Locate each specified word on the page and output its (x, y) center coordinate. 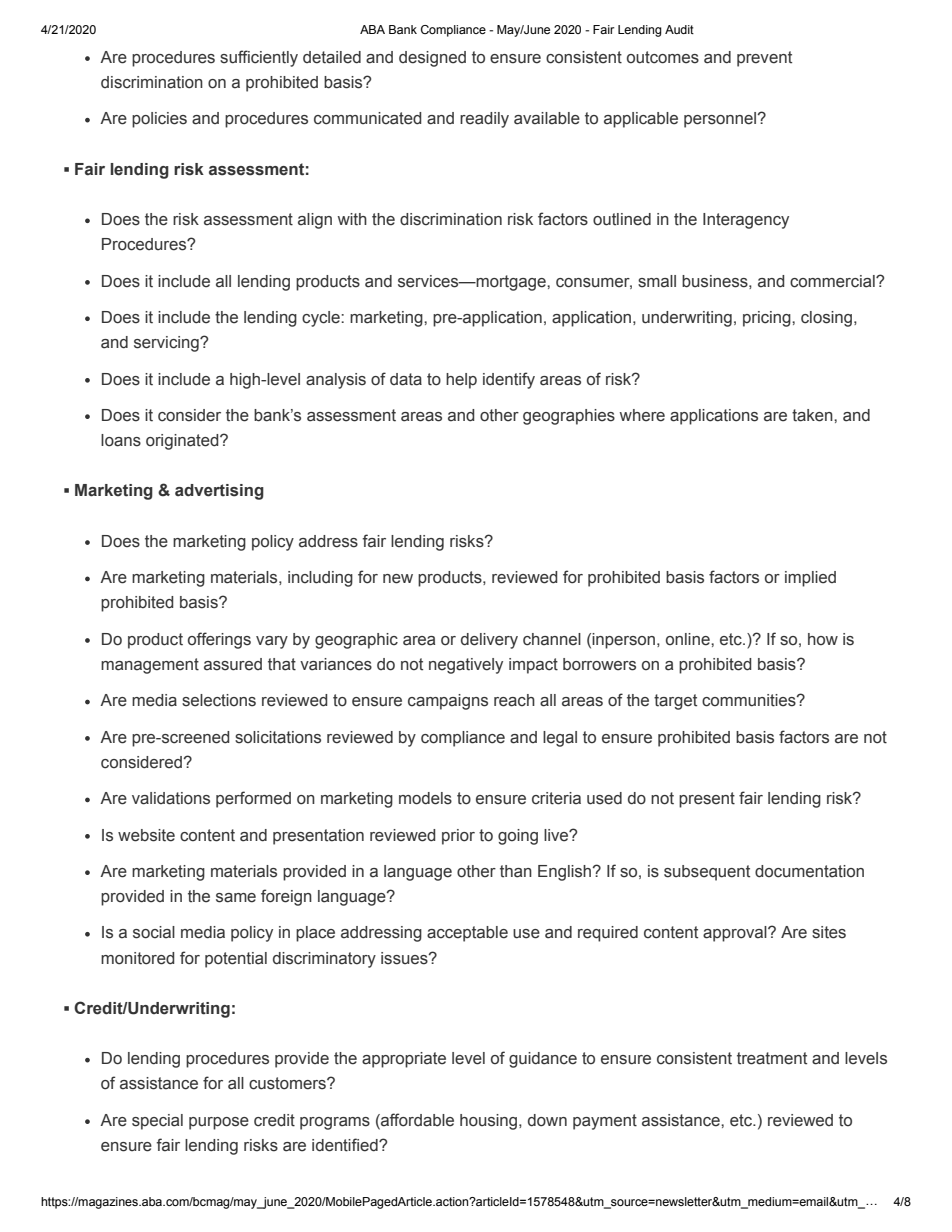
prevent (764, 59)
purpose (219, 1123)
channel (552, 639)
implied (810, 579)
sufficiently (259, 58)
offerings (219, 640)
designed (432, 59)
